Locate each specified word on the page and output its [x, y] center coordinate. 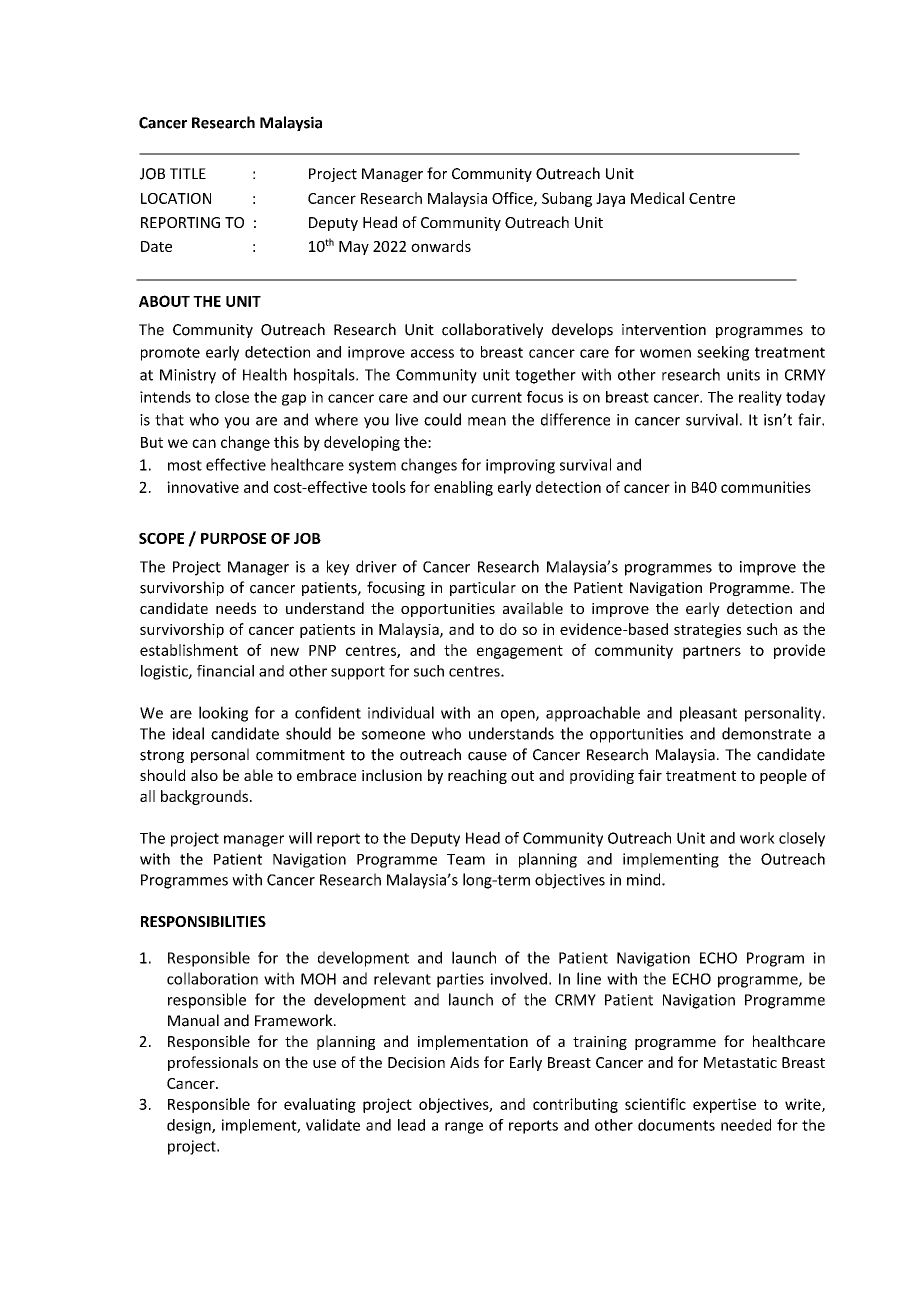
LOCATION [176, 198]
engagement [520, 652]
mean [487, 421]
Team [466, 859]
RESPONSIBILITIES [203, 921]
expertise [724, 1105]
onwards [441, 246]
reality [760, 398]
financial [225, 671]
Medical [657, 198]
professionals [213, 1063]
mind [645, 879]
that [169, 419]
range [464, 1128]
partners [712, 652]
